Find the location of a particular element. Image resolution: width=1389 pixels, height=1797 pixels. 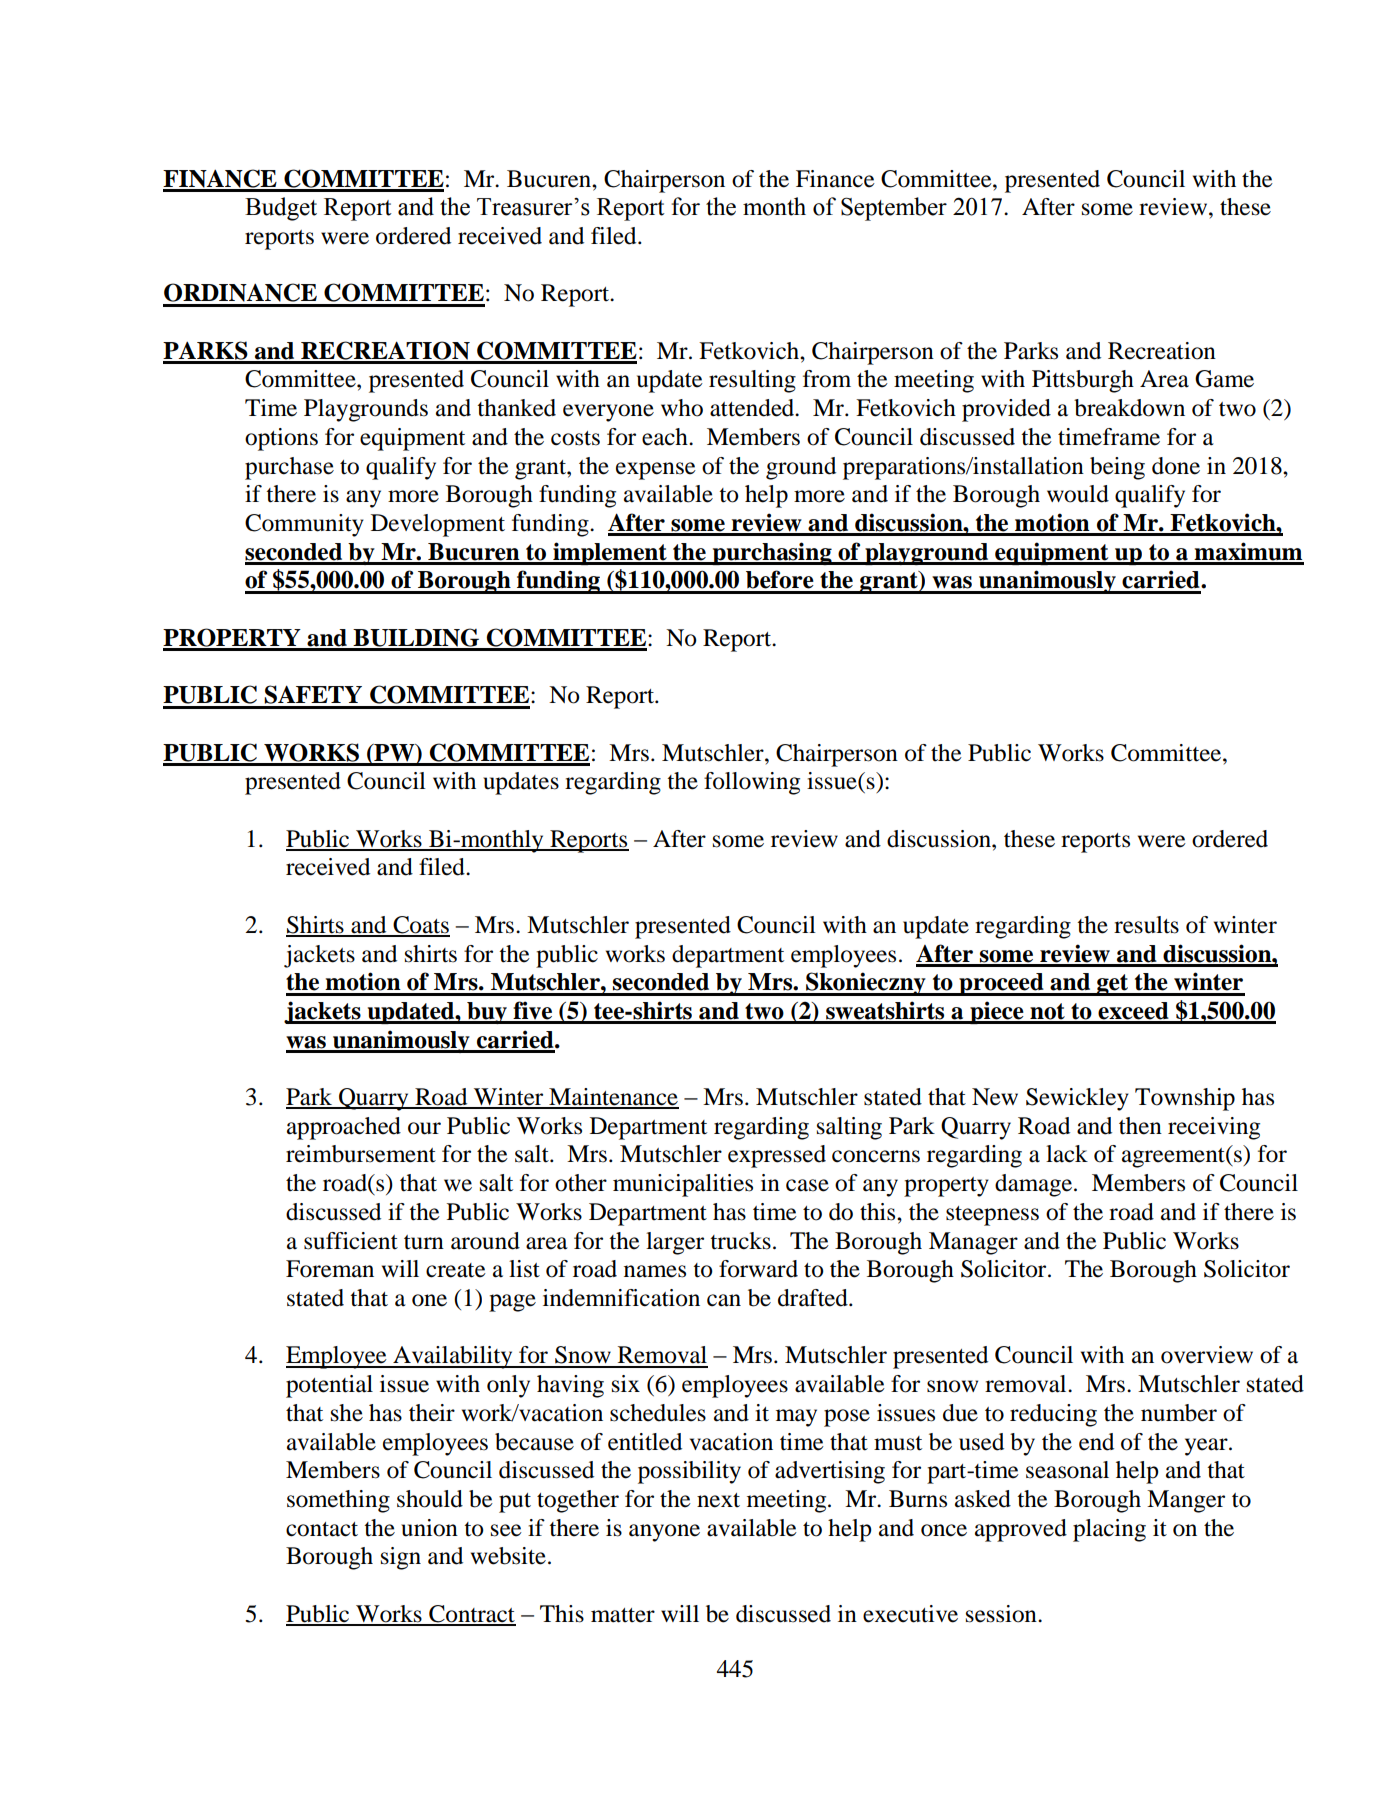

sign is located at coordinates (401, 1558).
